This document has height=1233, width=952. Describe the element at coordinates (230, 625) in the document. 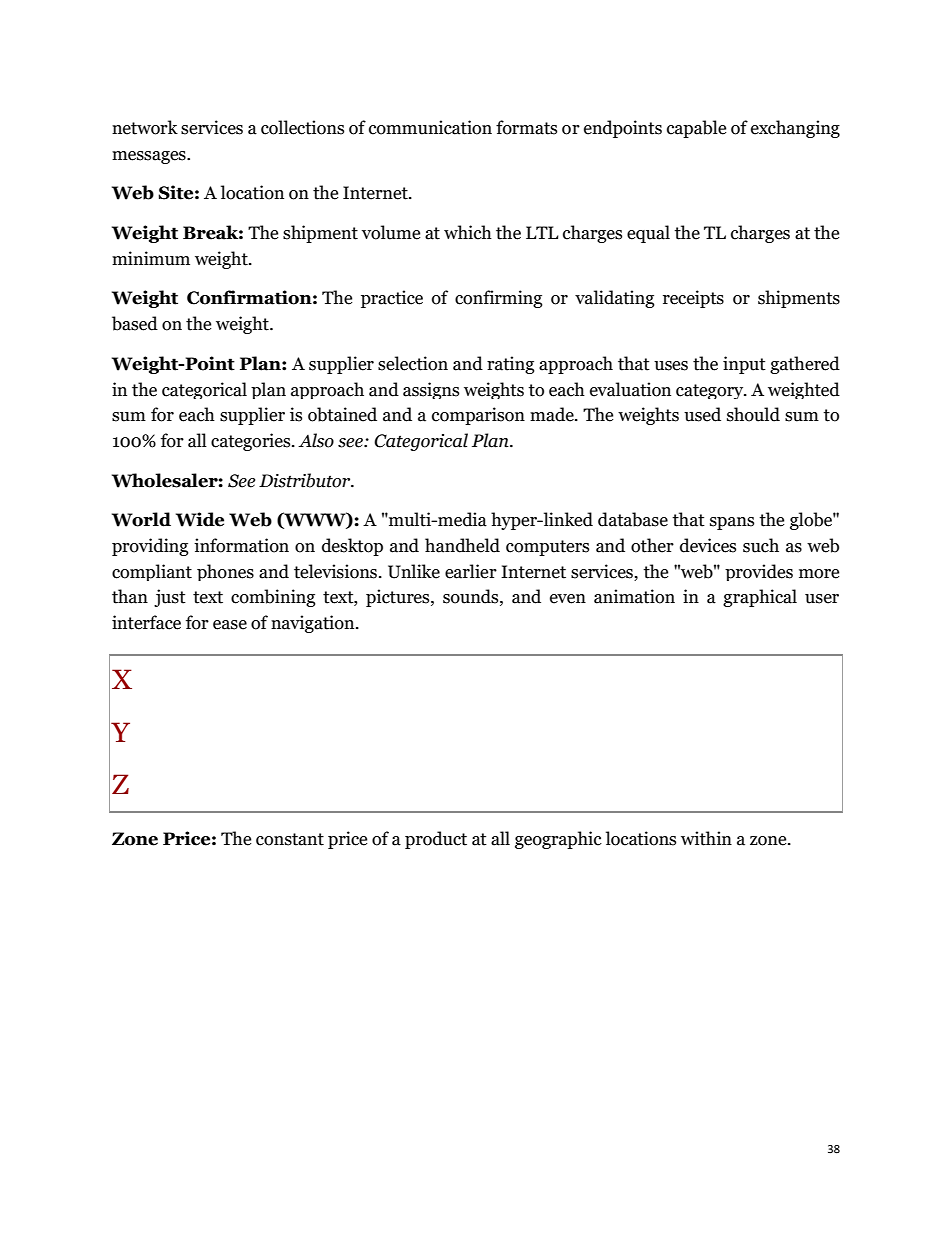

I see `ease` at that location.
